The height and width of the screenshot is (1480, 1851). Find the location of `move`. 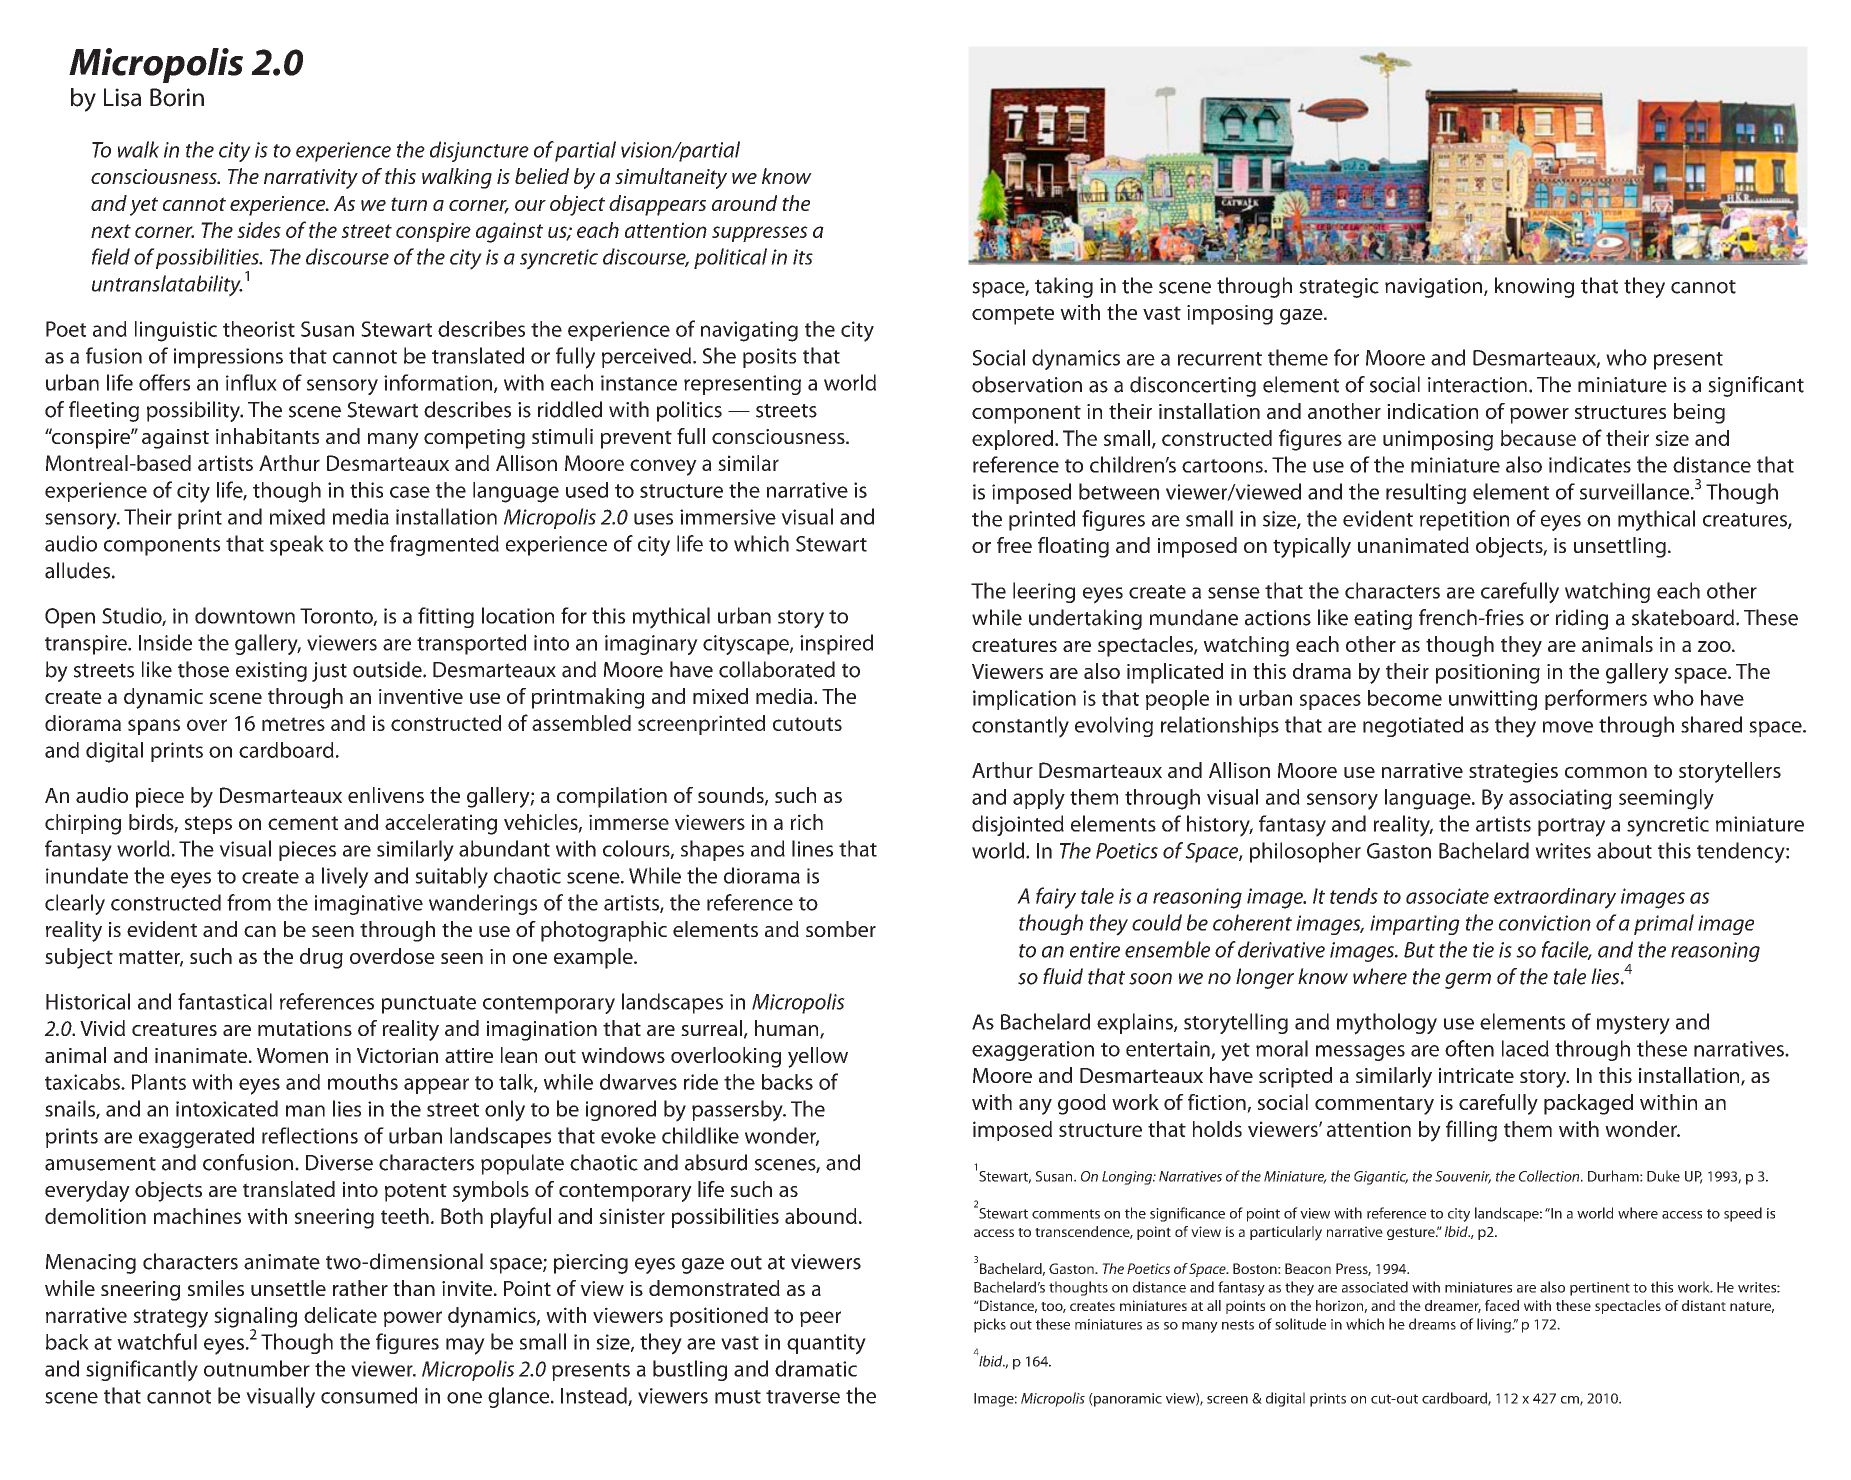

move is located at coordinates (1568, 727).
